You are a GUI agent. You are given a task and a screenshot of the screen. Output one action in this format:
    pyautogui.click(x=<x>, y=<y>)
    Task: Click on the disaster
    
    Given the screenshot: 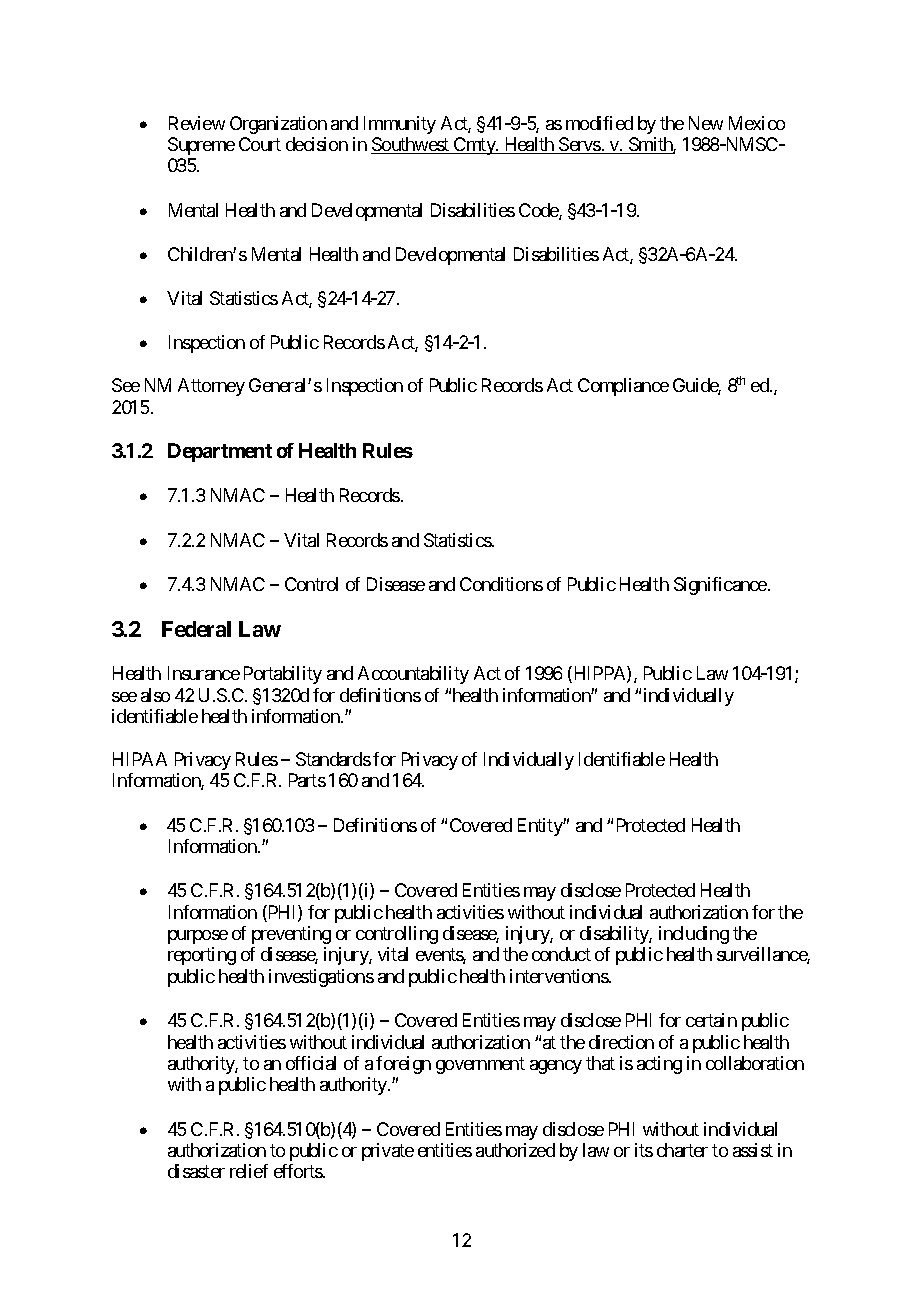 What is the action you would take?
    pyautogui.click(x=196, y=1171)
